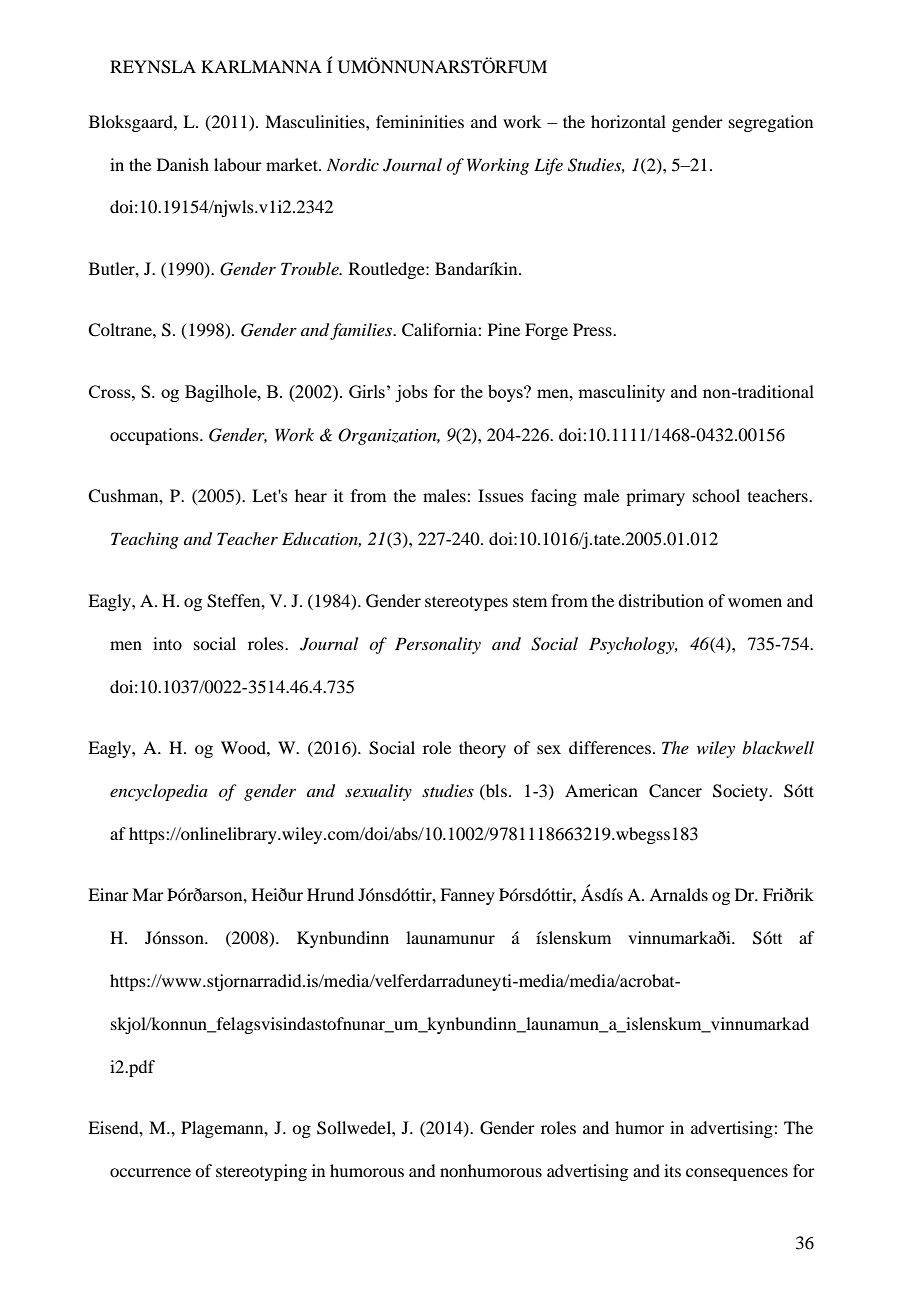 This screenshot has height=1308, width=924. What do you see at coordinates (672, 1170) in the screenshot?
I see `its` at bounding box center [672, 1170].
